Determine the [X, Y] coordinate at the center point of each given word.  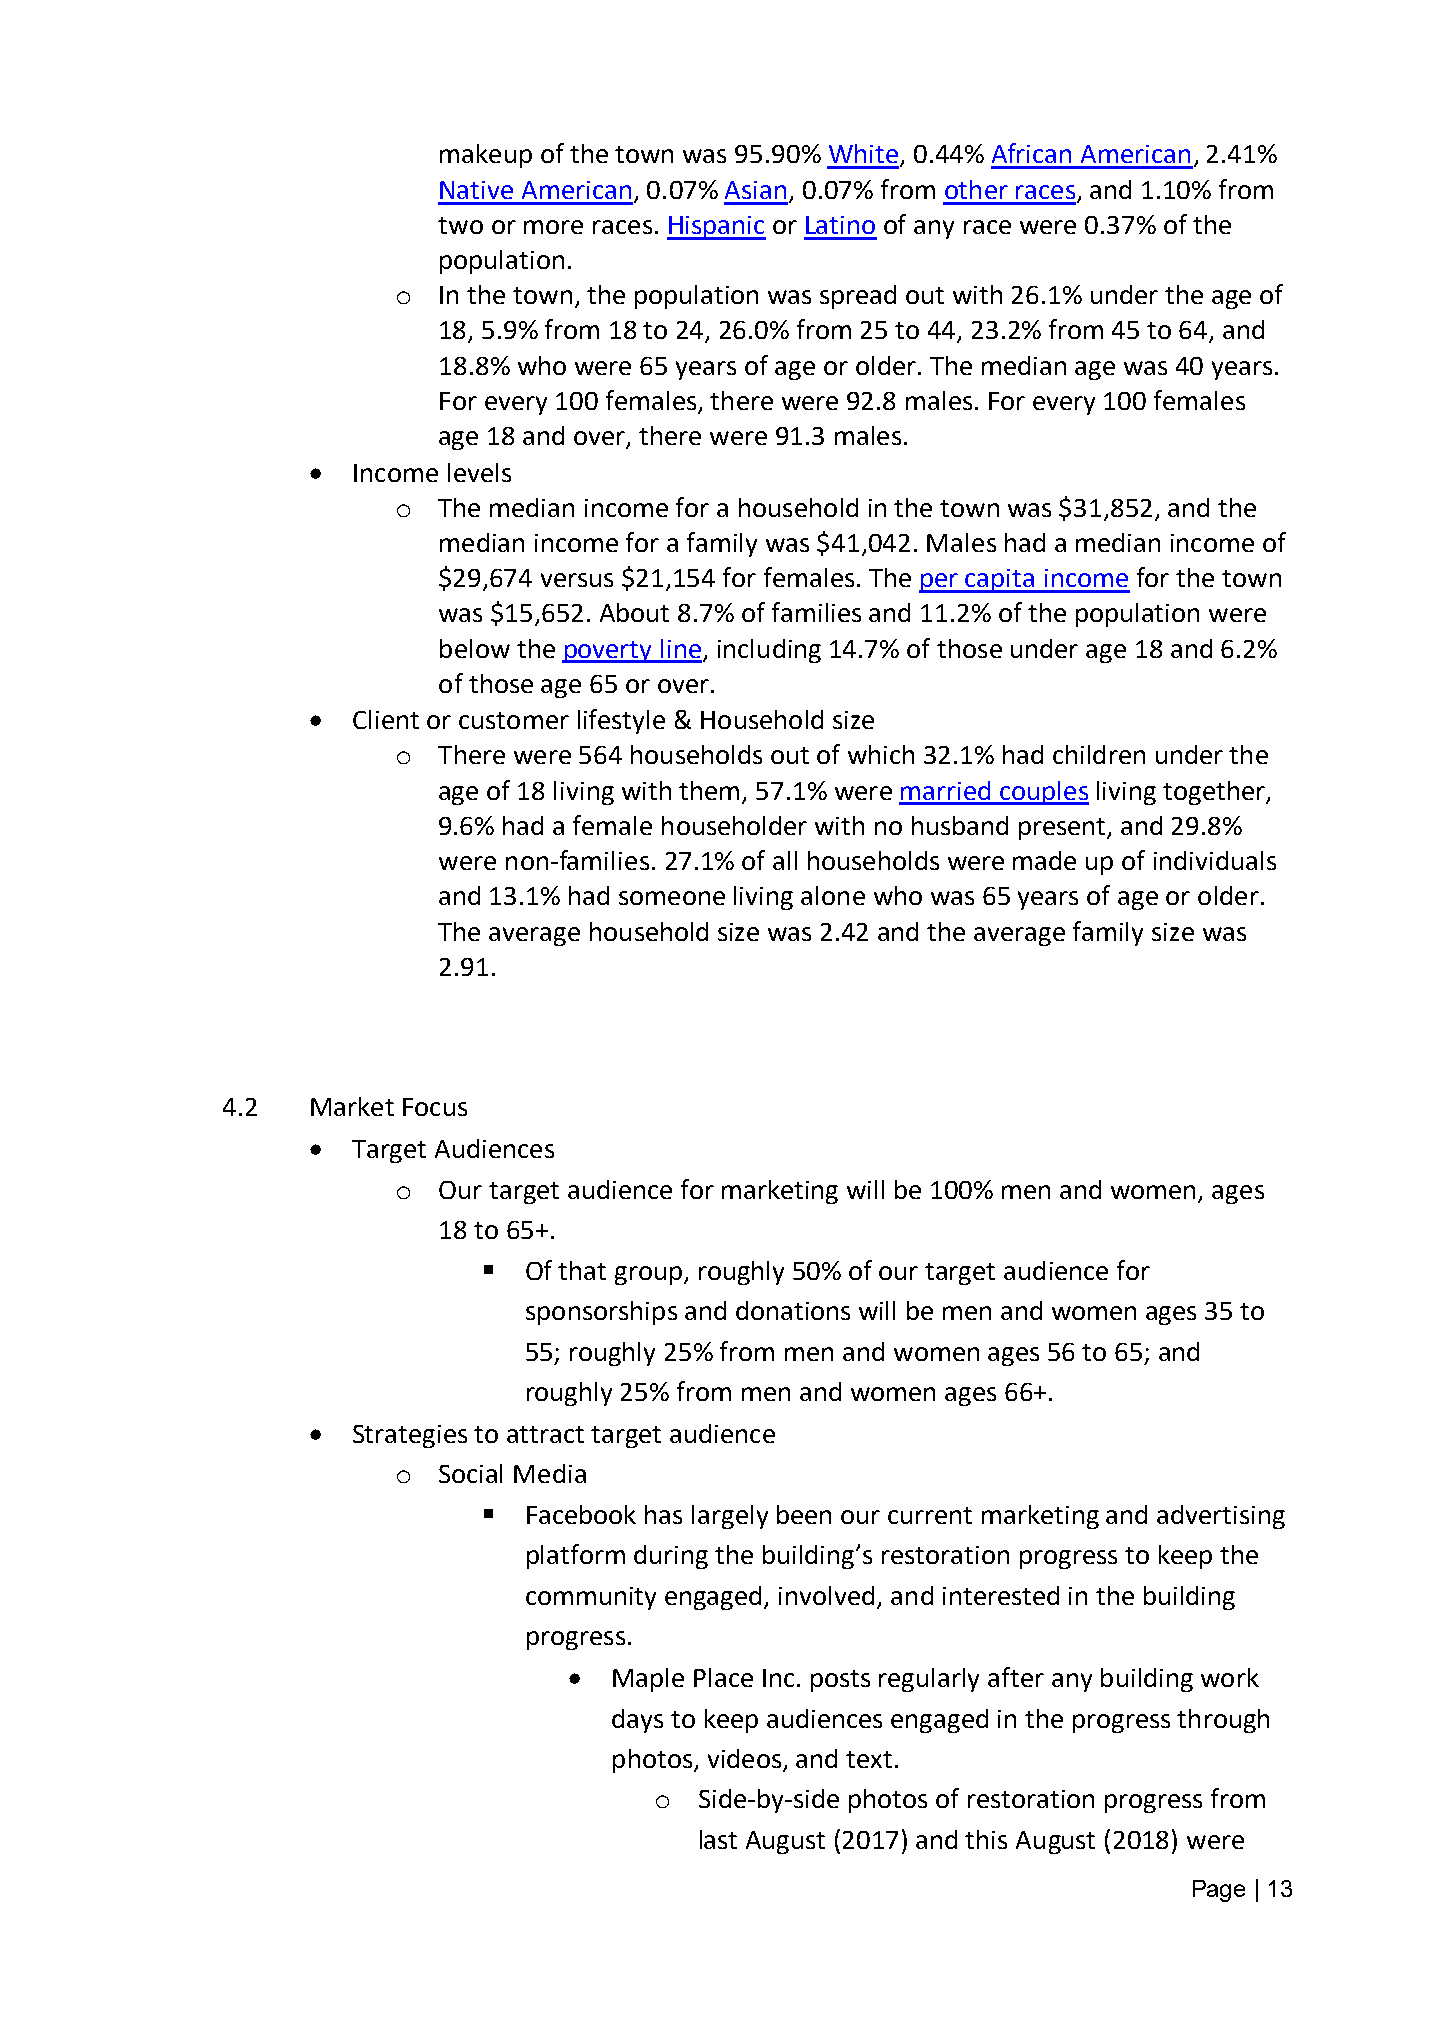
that [582, 1270]
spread [858, 297]
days [637, 1721]
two [460, 225]
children [1099, 754]
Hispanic [716, 228]
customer [514, 720]
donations [793, 1310]
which [881, 754]
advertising [1221, 1517]
